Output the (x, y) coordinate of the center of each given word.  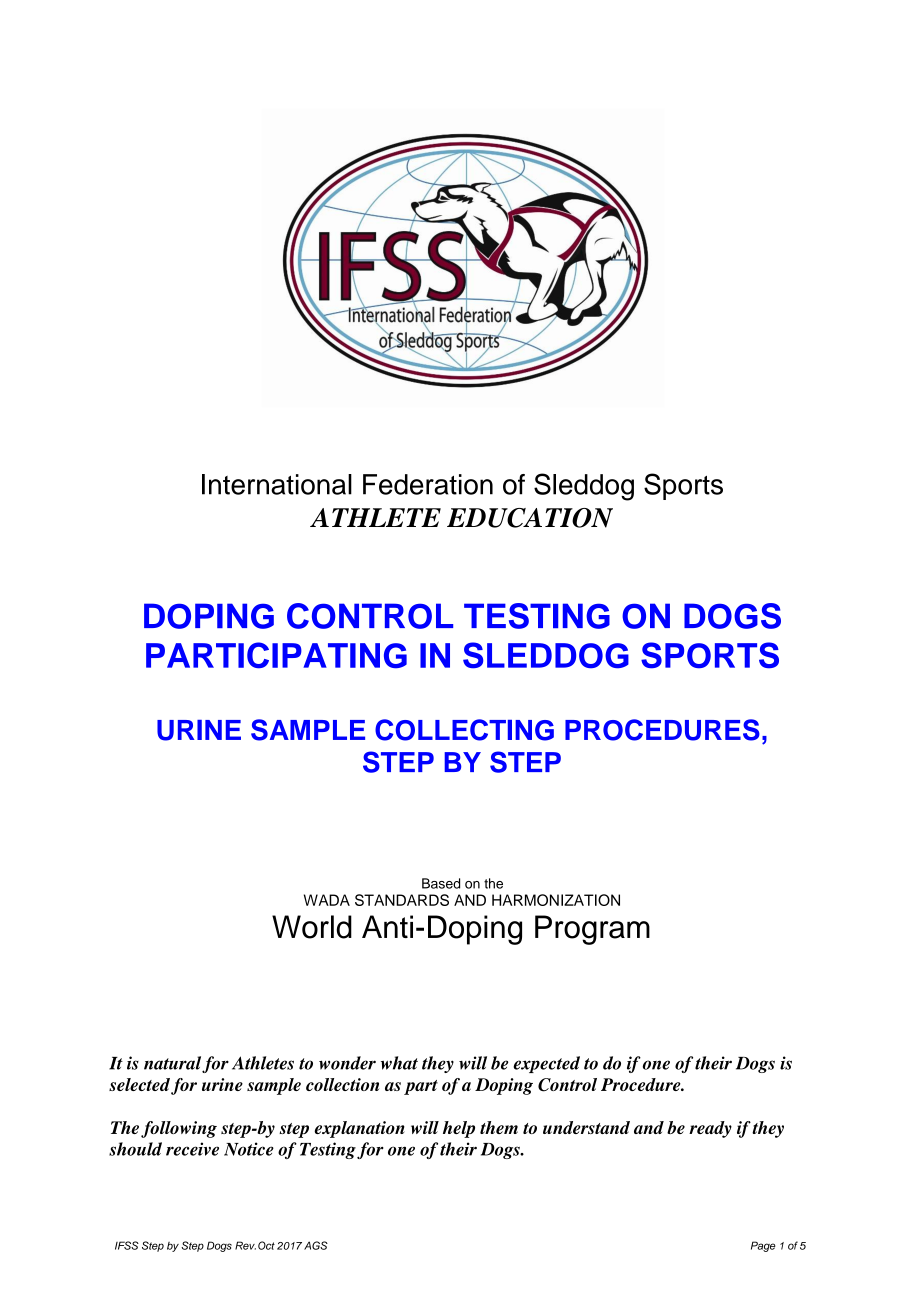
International (277, 484)
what (399, 1063)
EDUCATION (530, 518)
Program (592, 930)
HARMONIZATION (556, 900)
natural (172, 1063)
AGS (316, 1245)
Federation (428, 484)
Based (441, 883)
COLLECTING (464, 730)
